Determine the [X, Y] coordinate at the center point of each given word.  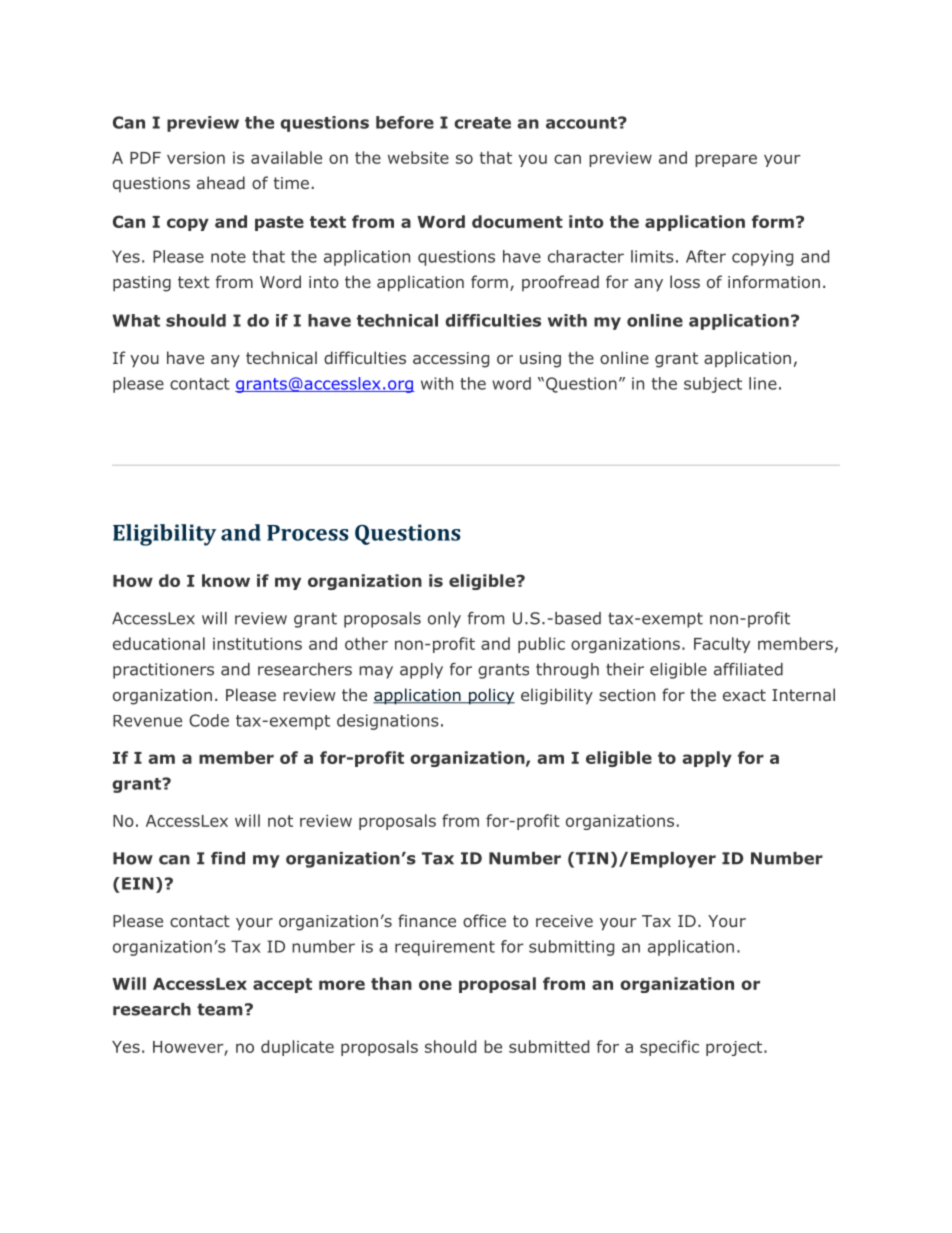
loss [685, 281]
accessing [451, 360]
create [482, 123]
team [220, 1009]
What [136, 320]
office [484, 920]
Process [308, 533]
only [444, 620]
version [196, 158]
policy [490, 696]
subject [713, 385]
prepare [726, 160]
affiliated [748, 669]
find [228, 858]
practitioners [163, 671]
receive [564, 921]
